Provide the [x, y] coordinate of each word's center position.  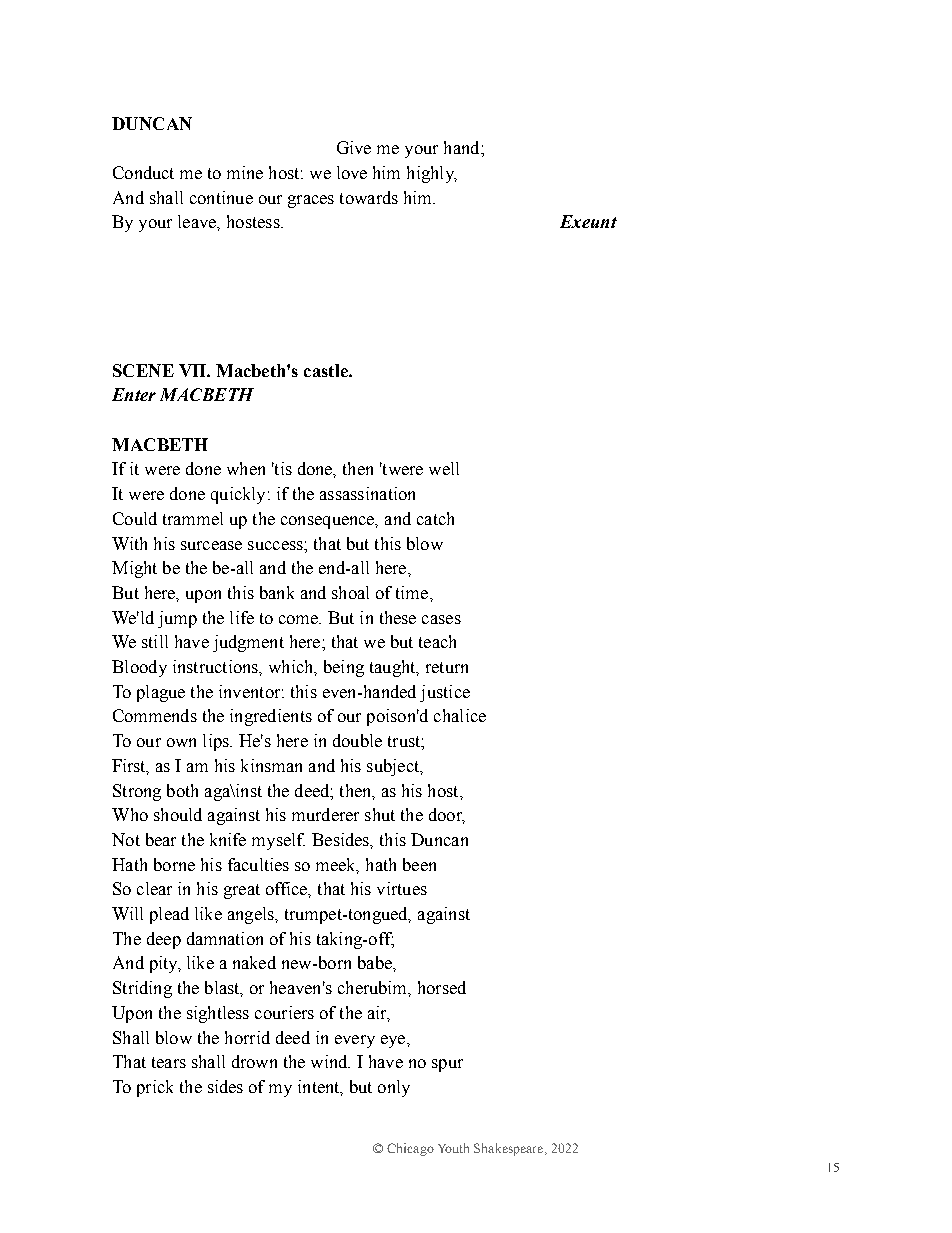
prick [155, 1088]
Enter [134, 394]
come [299, 619]
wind [330, 1061]
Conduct [143, 172]
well [444, 468]
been [419, 864]
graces [311, 201]
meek [337, 865]
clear [154, 888]
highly [431, 174]
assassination [367, 493]
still [155, 641]
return [447, 667]
